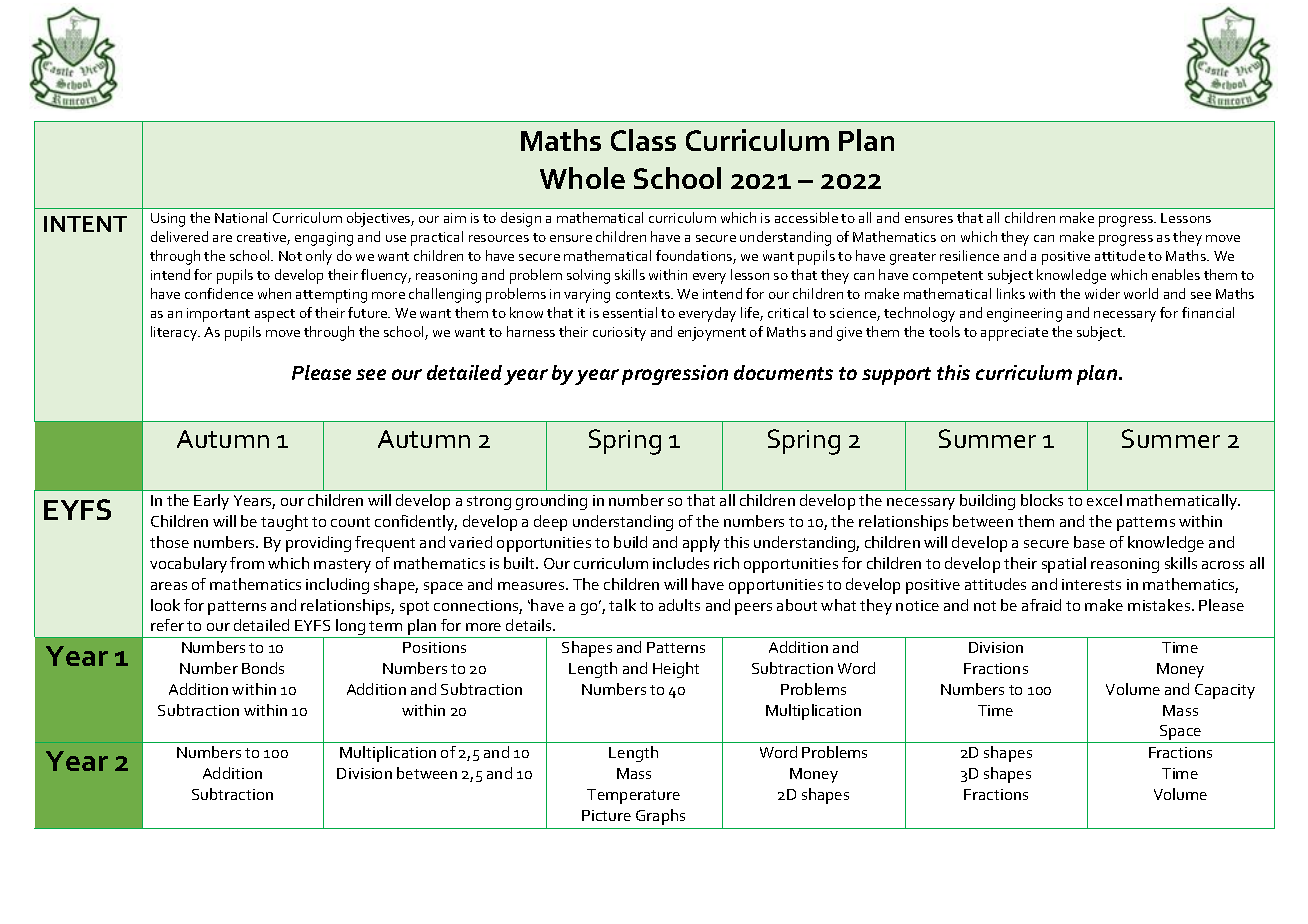 This screenshot has width=1308, height=924. Describe the element at coordinates (643, 140) in the screenshot. I see `Class` at that location.
